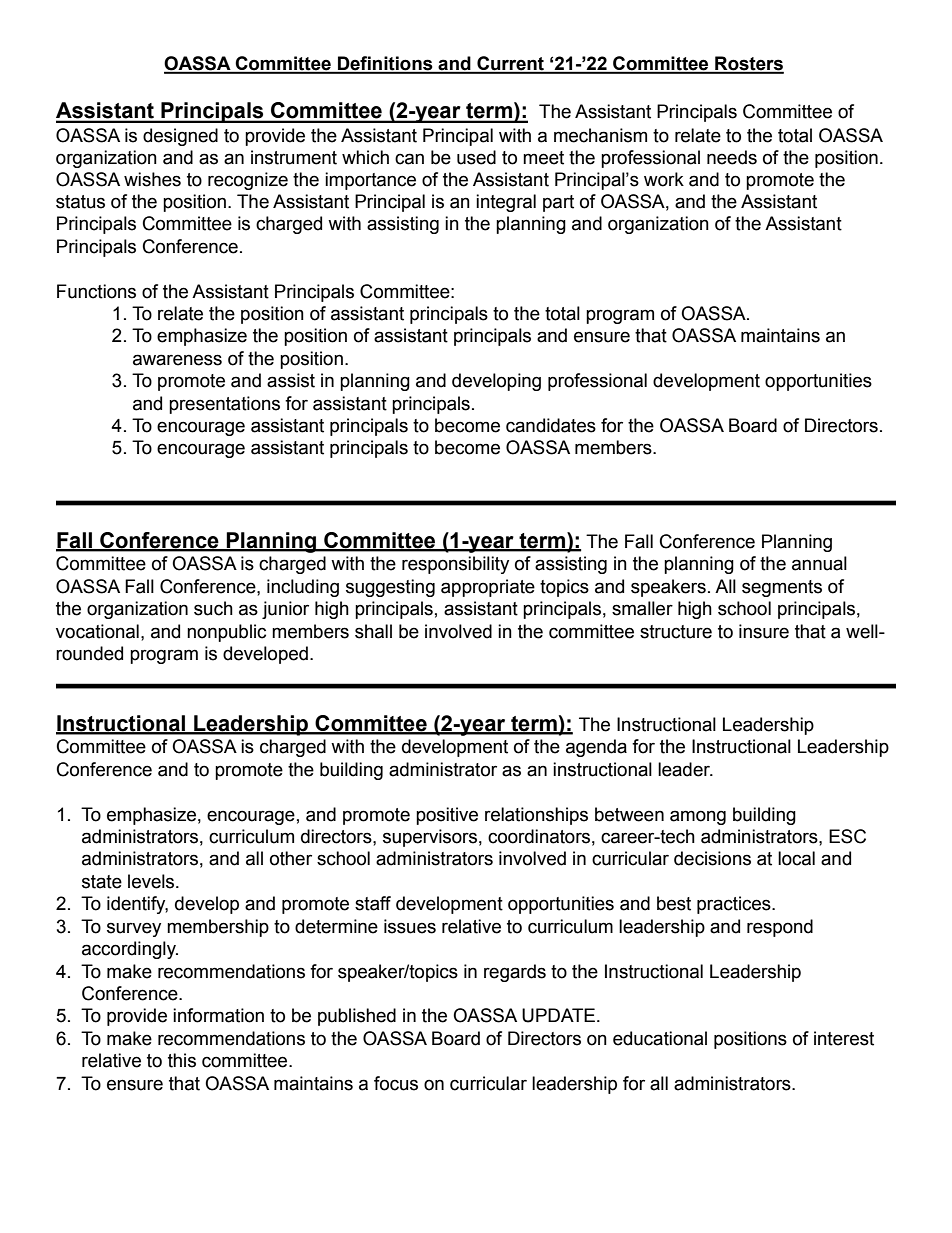  I want to click on candidates, so click(551, 425).
